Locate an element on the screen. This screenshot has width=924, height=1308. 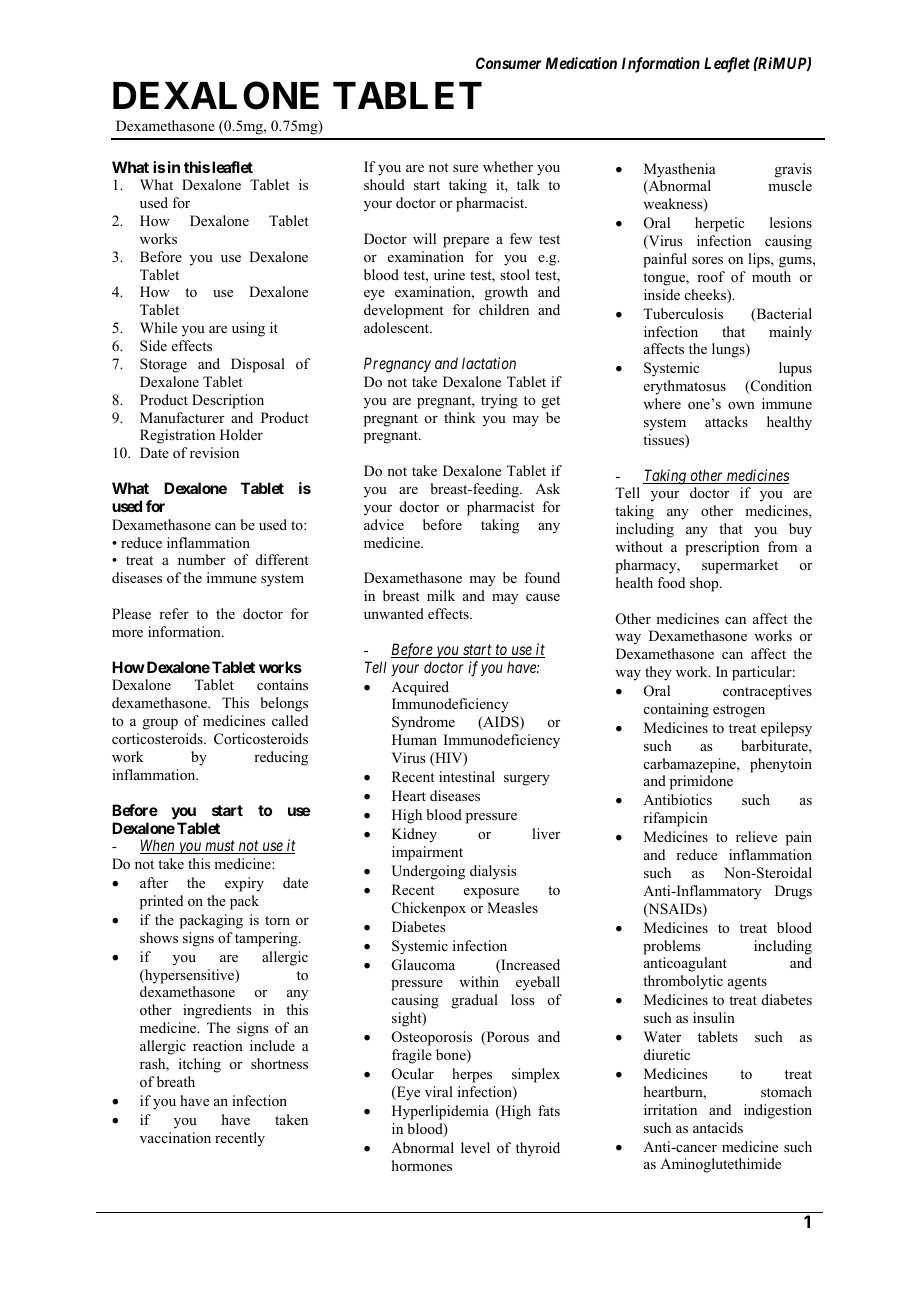
refer is located at coordinates (174, 613).
